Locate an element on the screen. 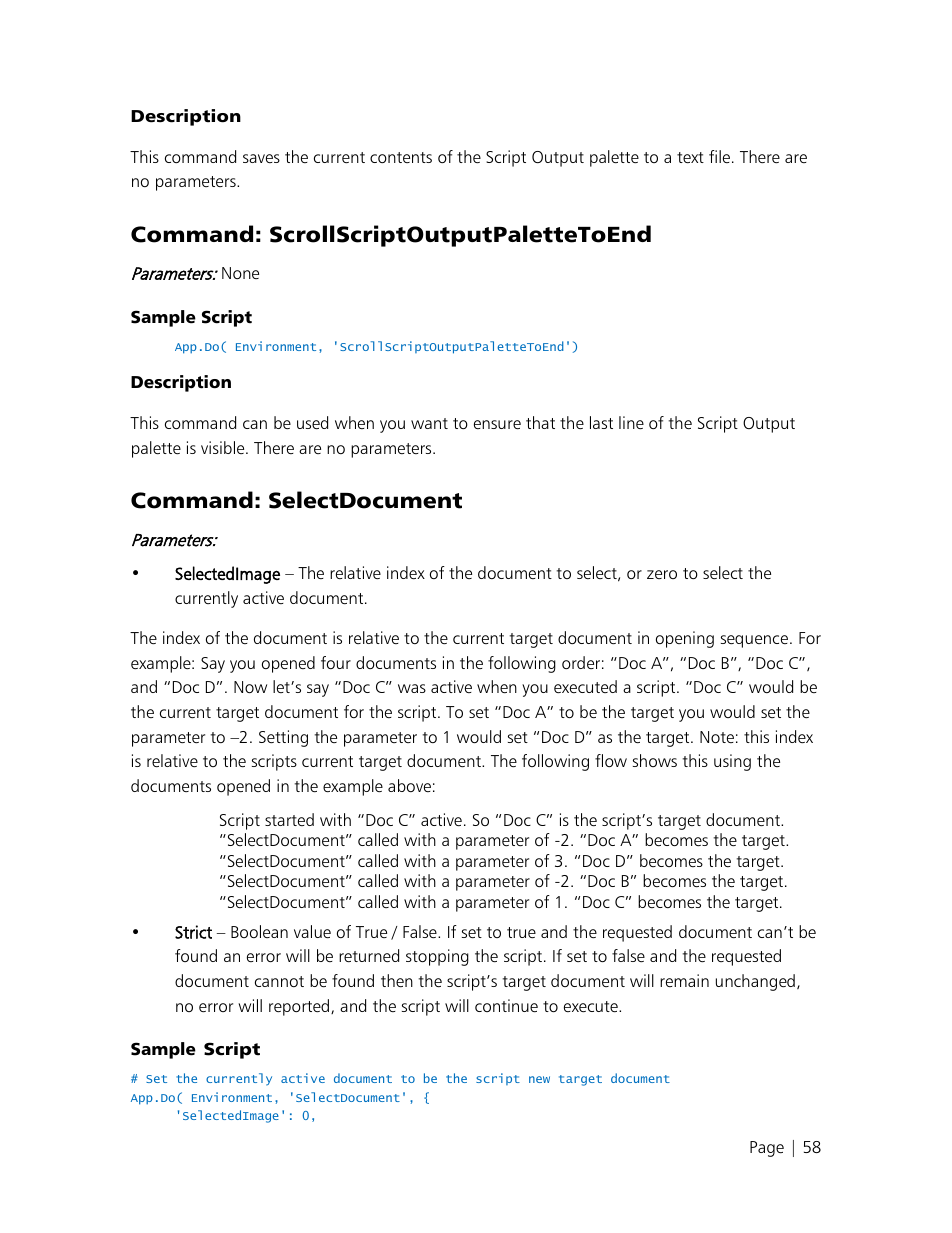 The width and height of the screenshot is (952, 1233). reported is located at coordinates (299, 1007).
